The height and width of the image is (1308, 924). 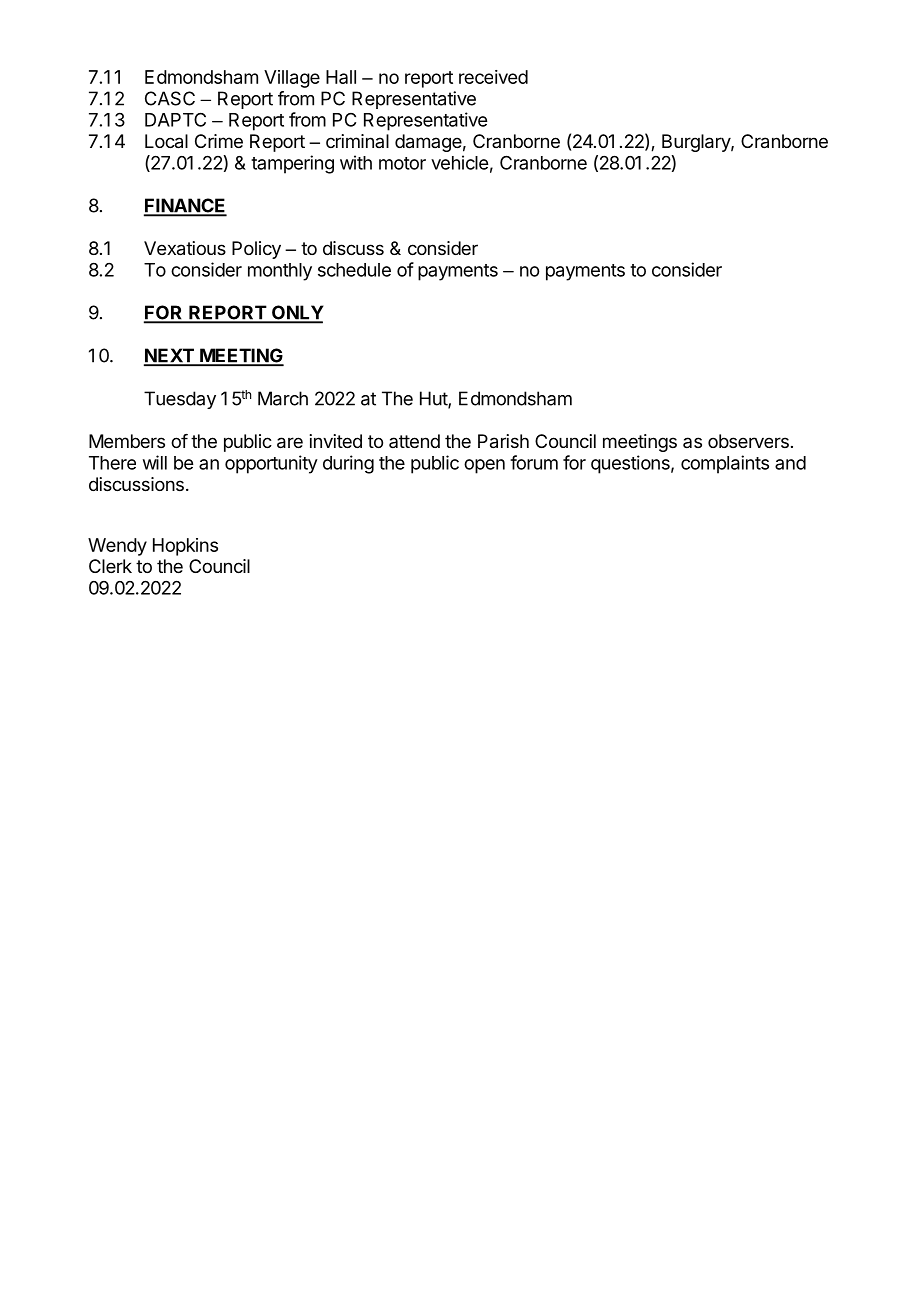 I want to click on vehicle, so click(x=459, y=162).
